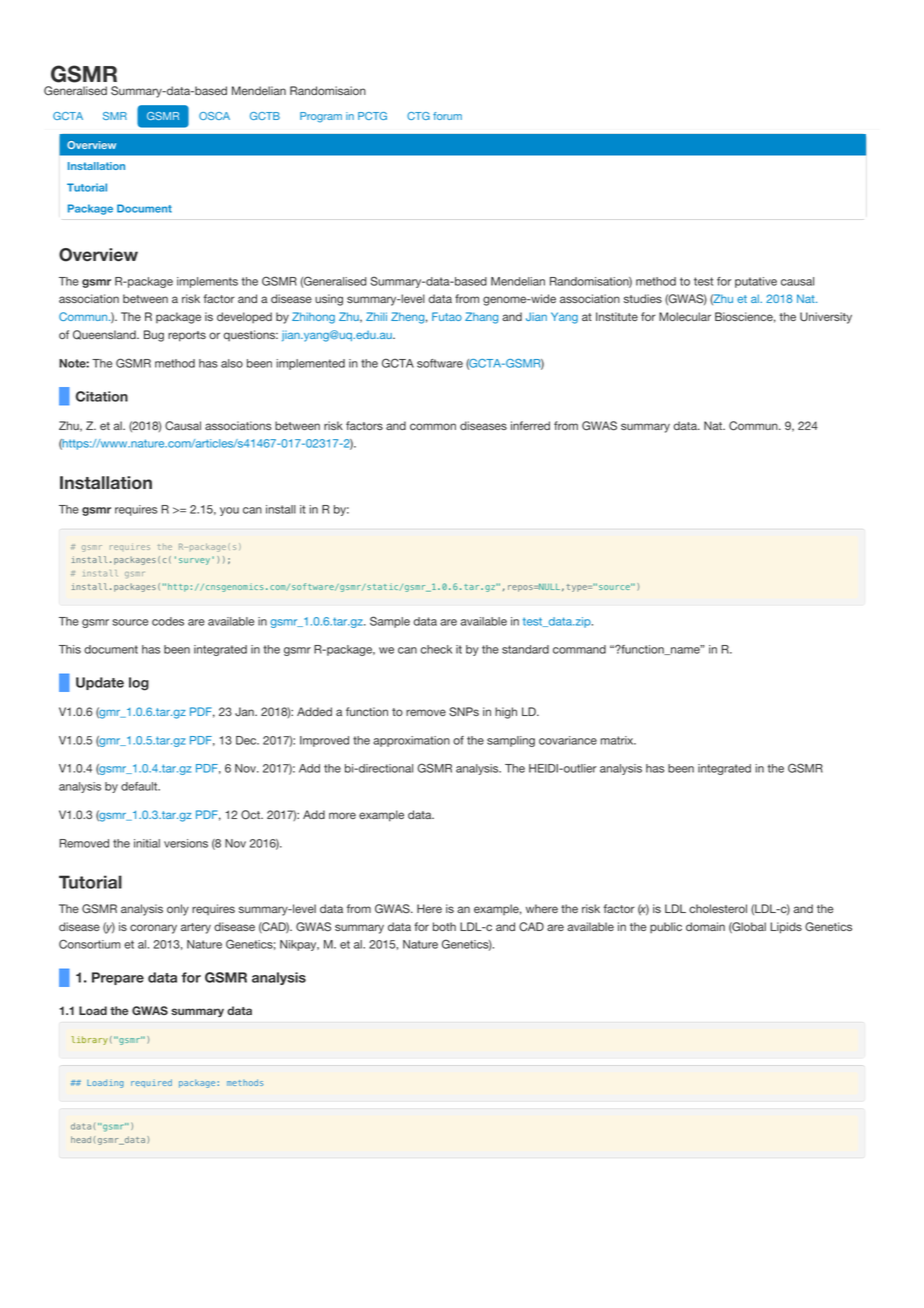  What do you see at coordinates (705, 926) in the image?
I see `domain` at bounding box center [705, 926].
